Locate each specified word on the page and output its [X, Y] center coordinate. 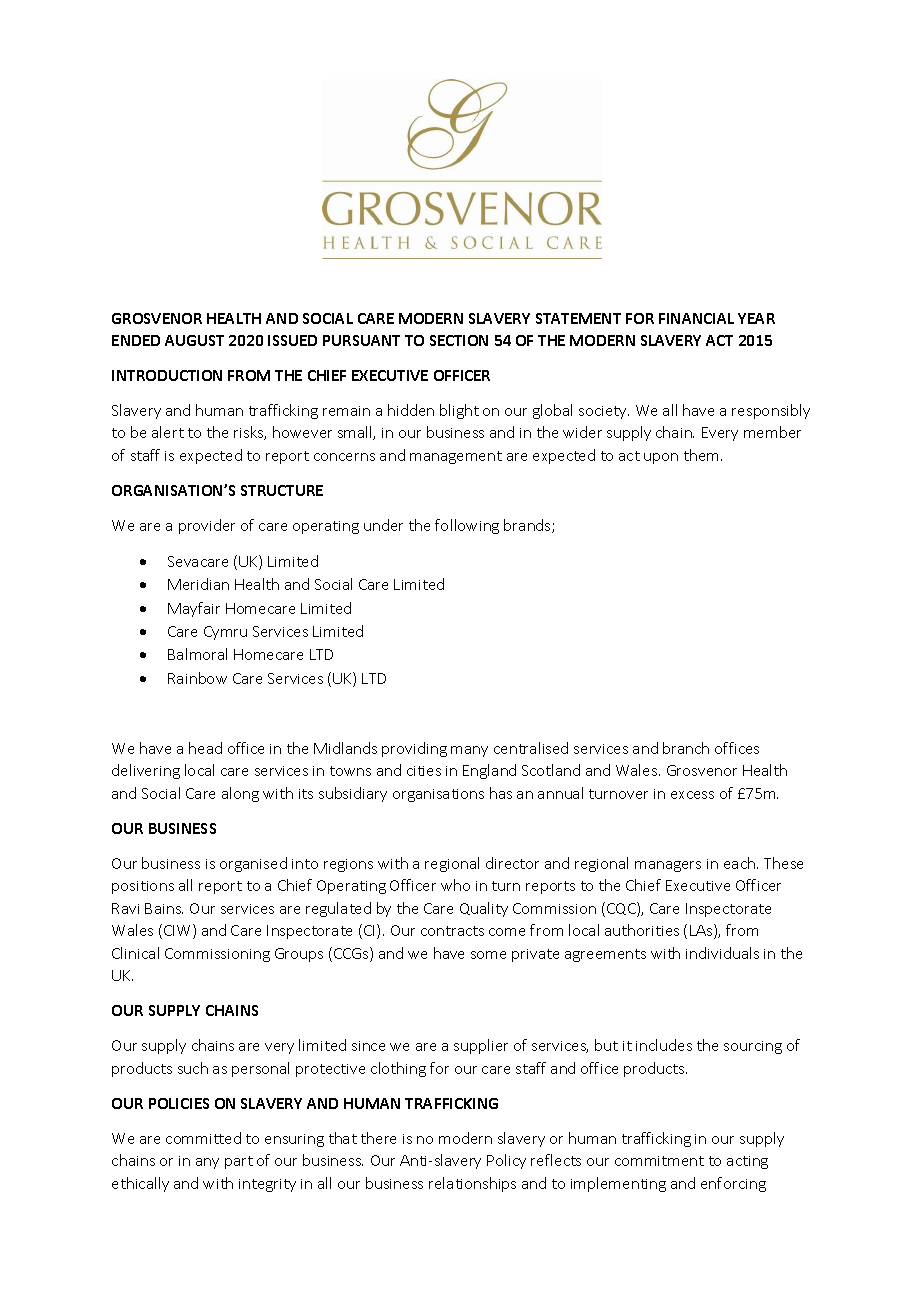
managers [668, 866]
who [455, 885]
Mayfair [194, 609]
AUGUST [194, 340]
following [467, 526]
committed [203, 1138]
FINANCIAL [696, 318]
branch [686, 748]
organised [253, 864]
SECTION [459, 340]
